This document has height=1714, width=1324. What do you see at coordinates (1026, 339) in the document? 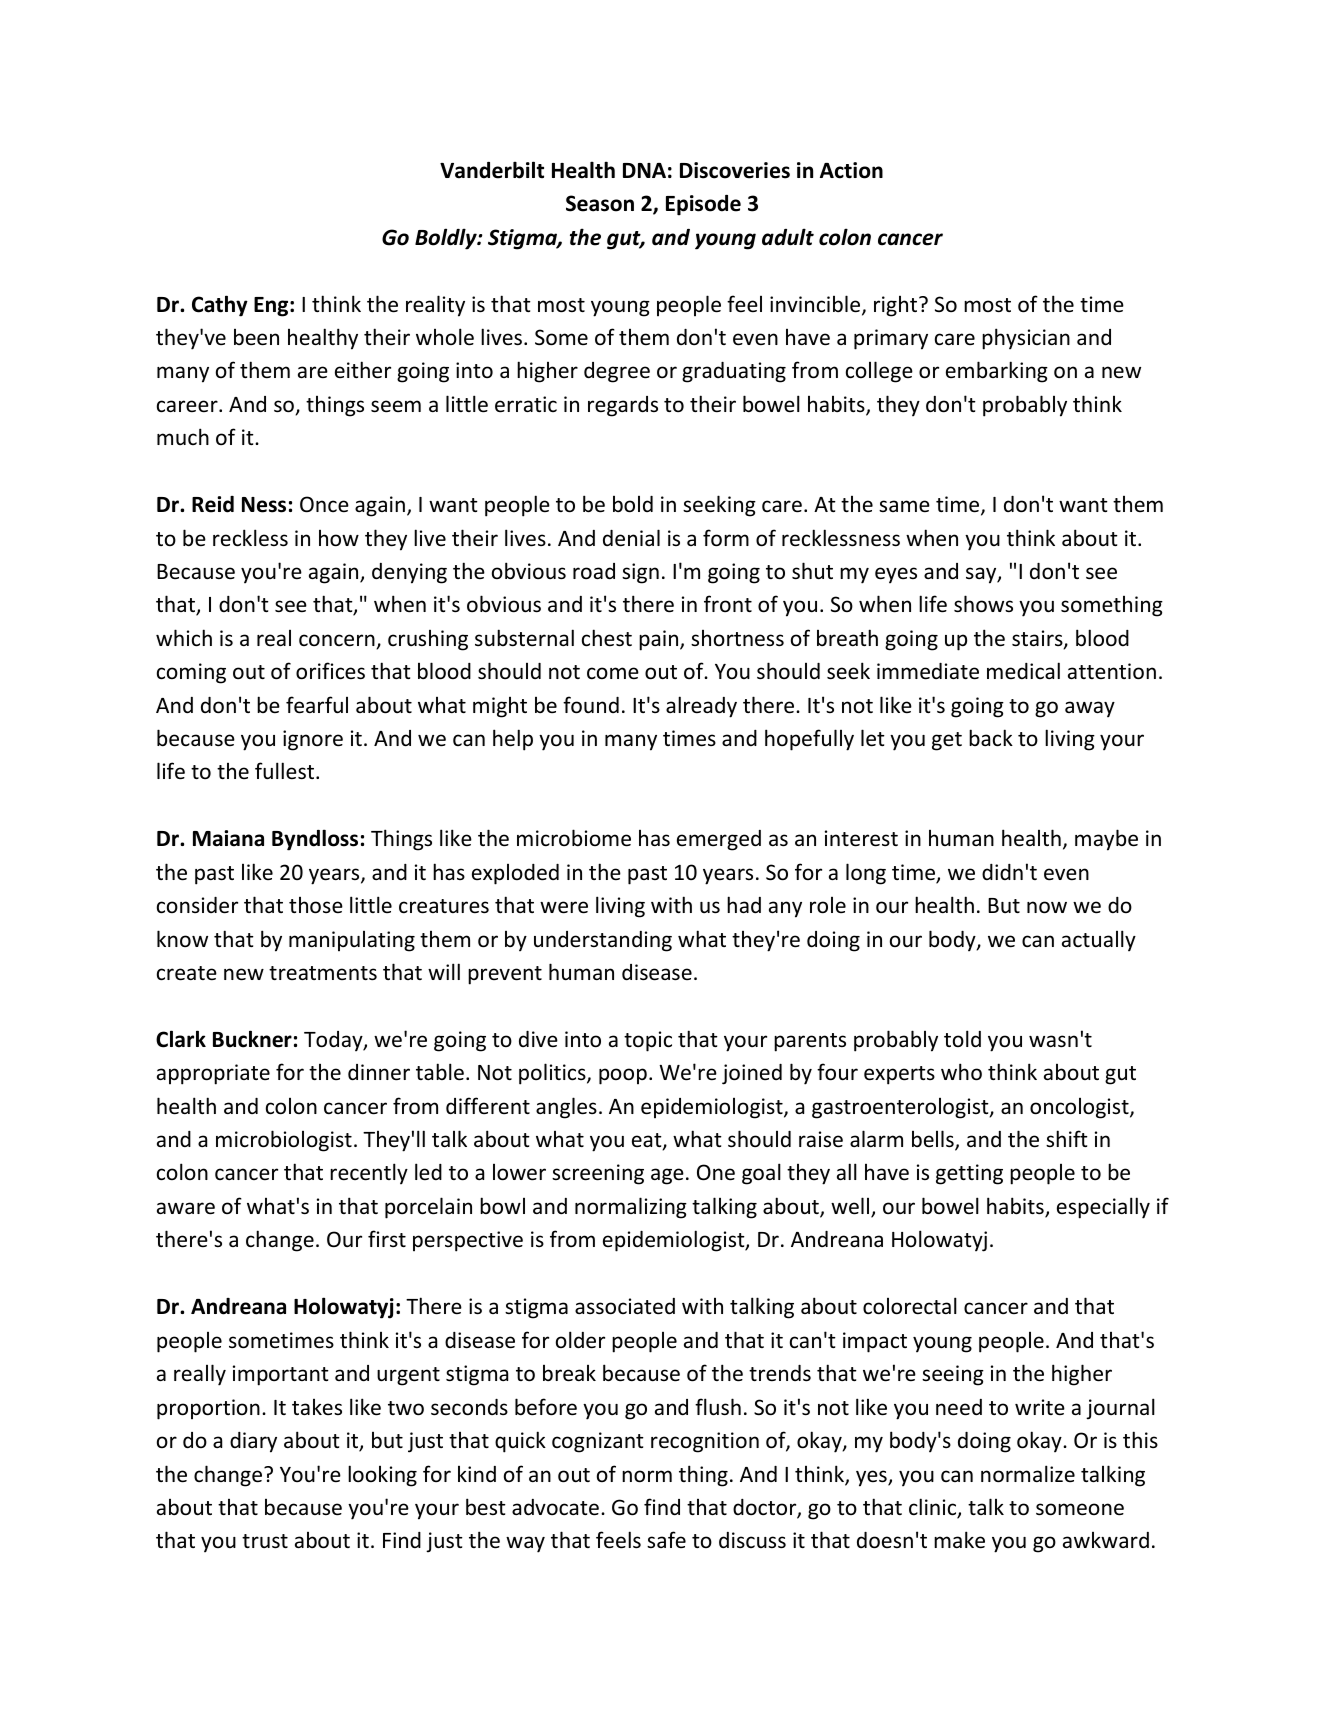
I see `physician` at bounding box center [1026, 339].
